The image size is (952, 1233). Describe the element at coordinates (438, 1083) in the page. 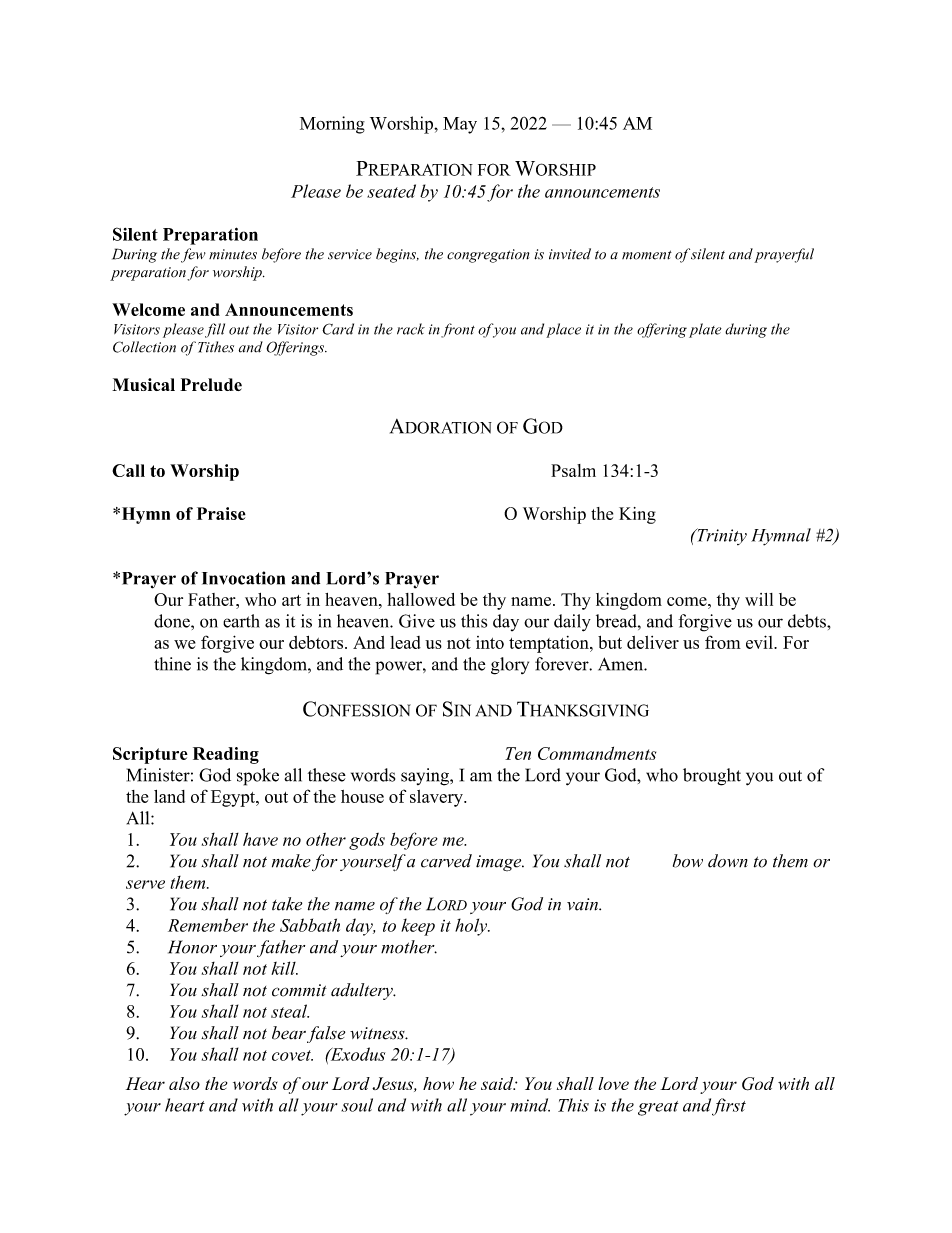

I see `how` at that location.
